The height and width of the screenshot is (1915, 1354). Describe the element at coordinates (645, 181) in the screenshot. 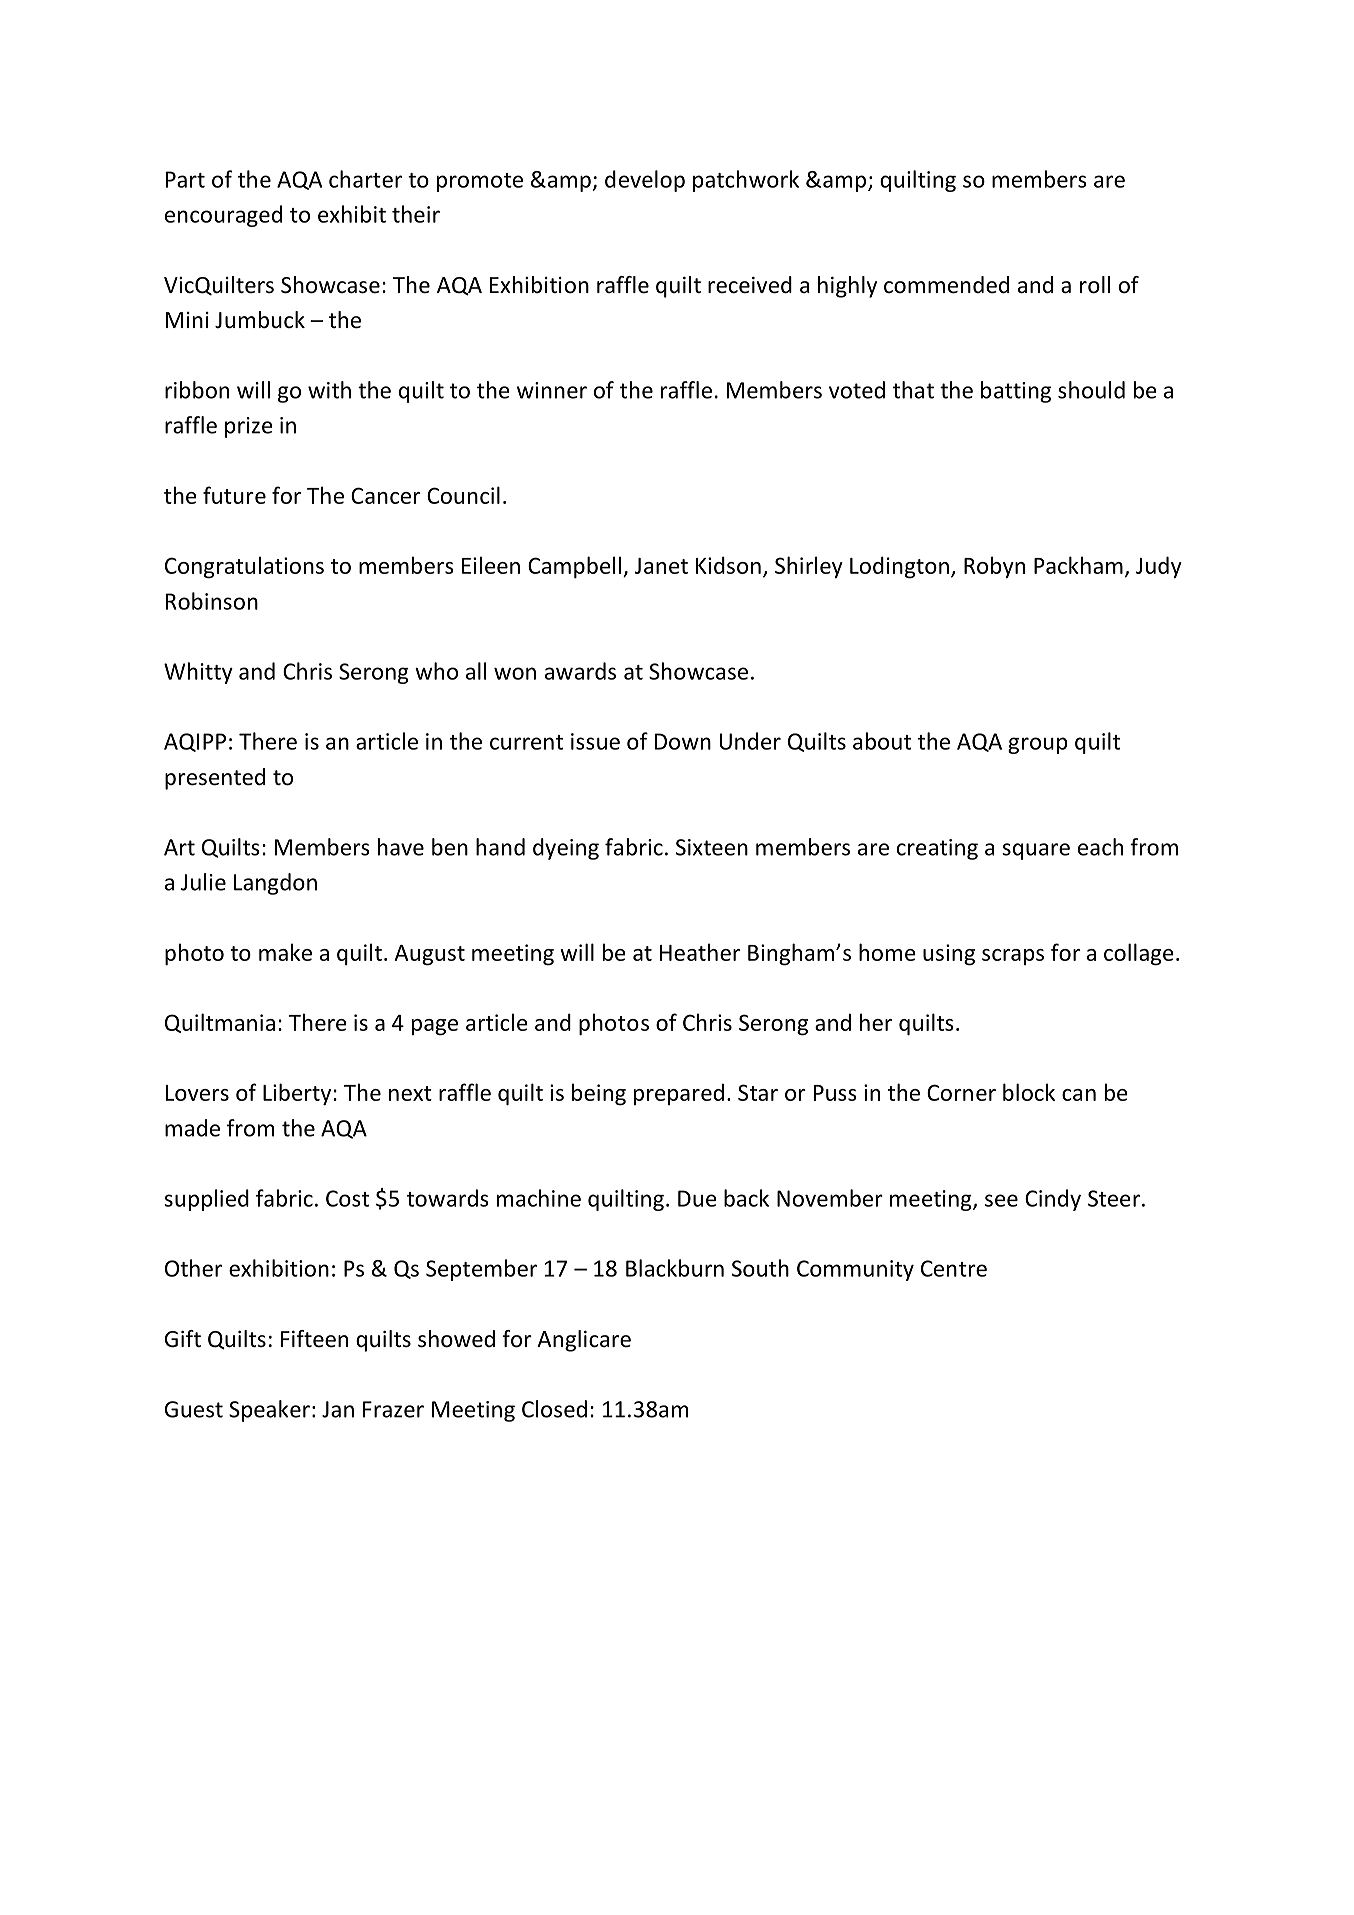

I see `develop` at that location.
